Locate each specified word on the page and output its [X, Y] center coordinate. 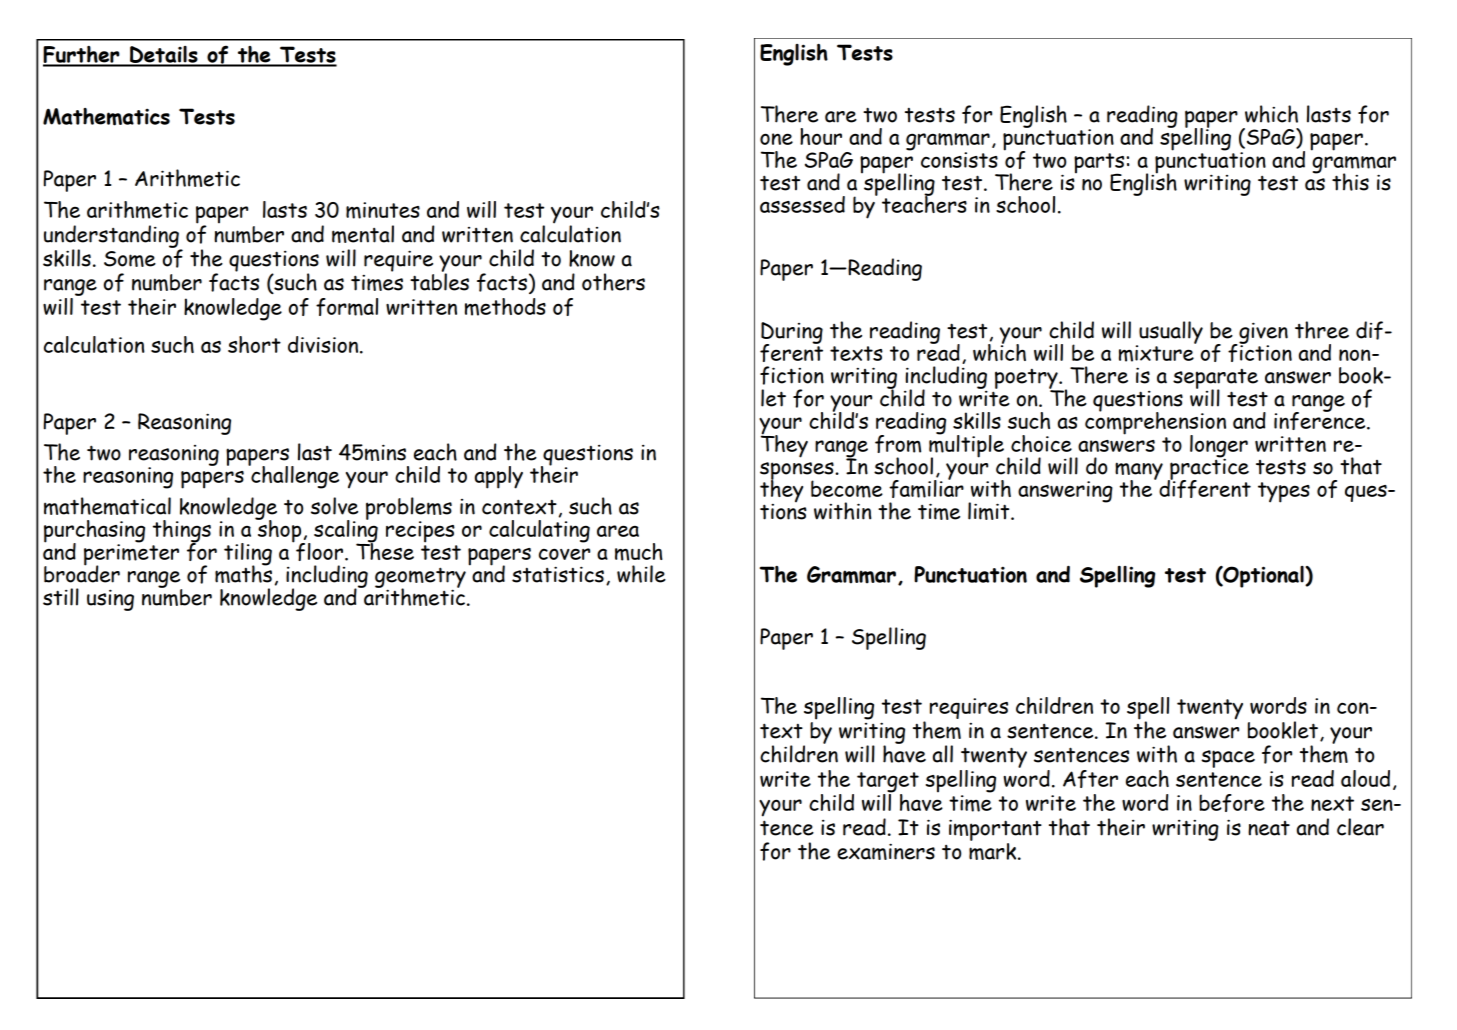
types [1284, 492]
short [254, 344]
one [776, 139]
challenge [294, 476]
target [888, 782]
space [1228, 759]
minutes [383, 210]
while [641, 574]
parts [1099, 164]
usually [1170, 333]
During [792, 334]
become [847, 489]
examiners [886, 851]
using [110, 600]
